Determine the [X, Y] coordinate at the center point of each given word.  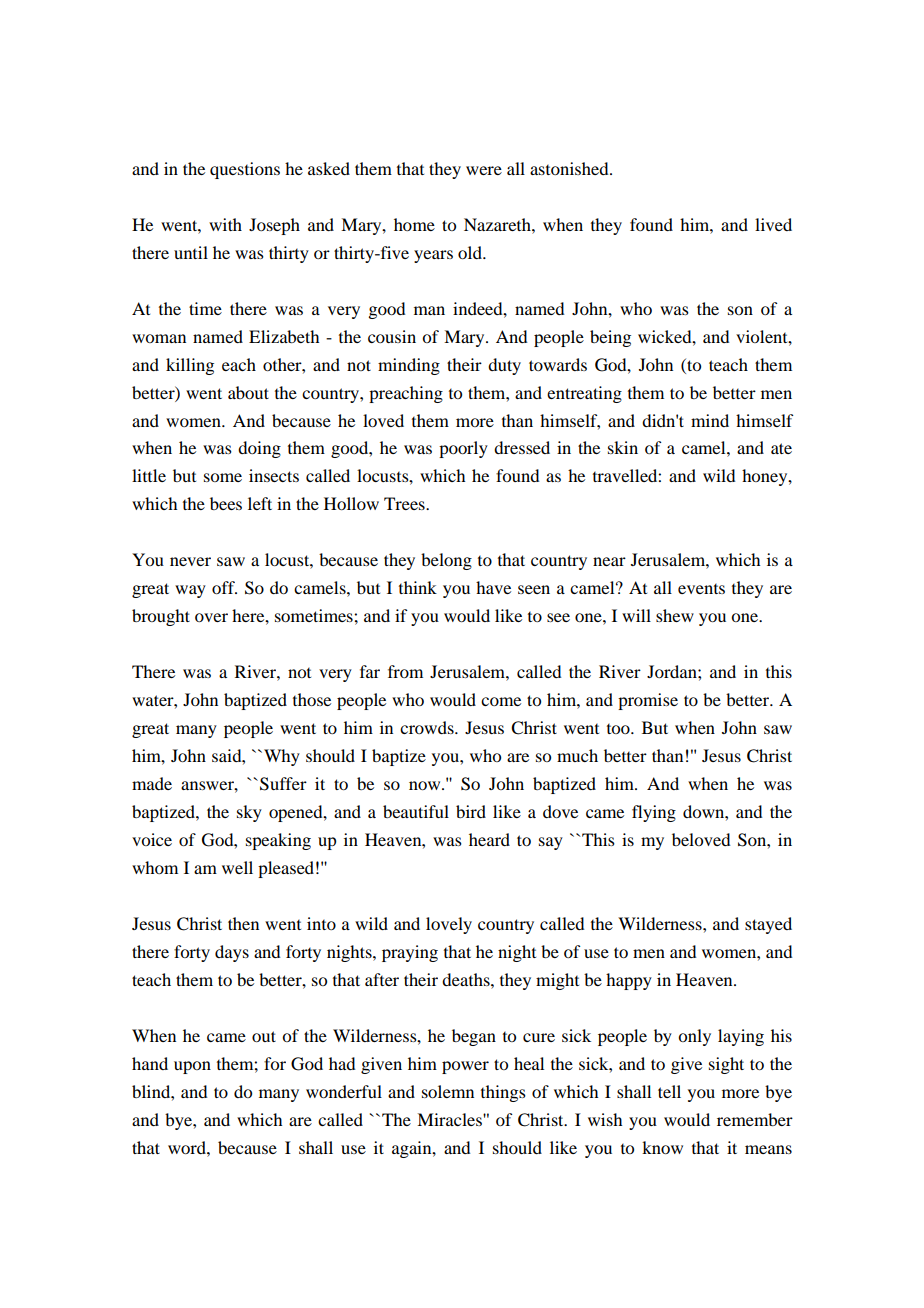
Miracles [450, 1119]
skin [623, 447]
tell [669, 1091]
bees [226, 503]
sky [249, 813]
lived [773, 224]
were [484, 170]
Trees [405, 503]
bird [471, 811]
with [225, 224]
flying [654, 813]
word [188, 1147]
